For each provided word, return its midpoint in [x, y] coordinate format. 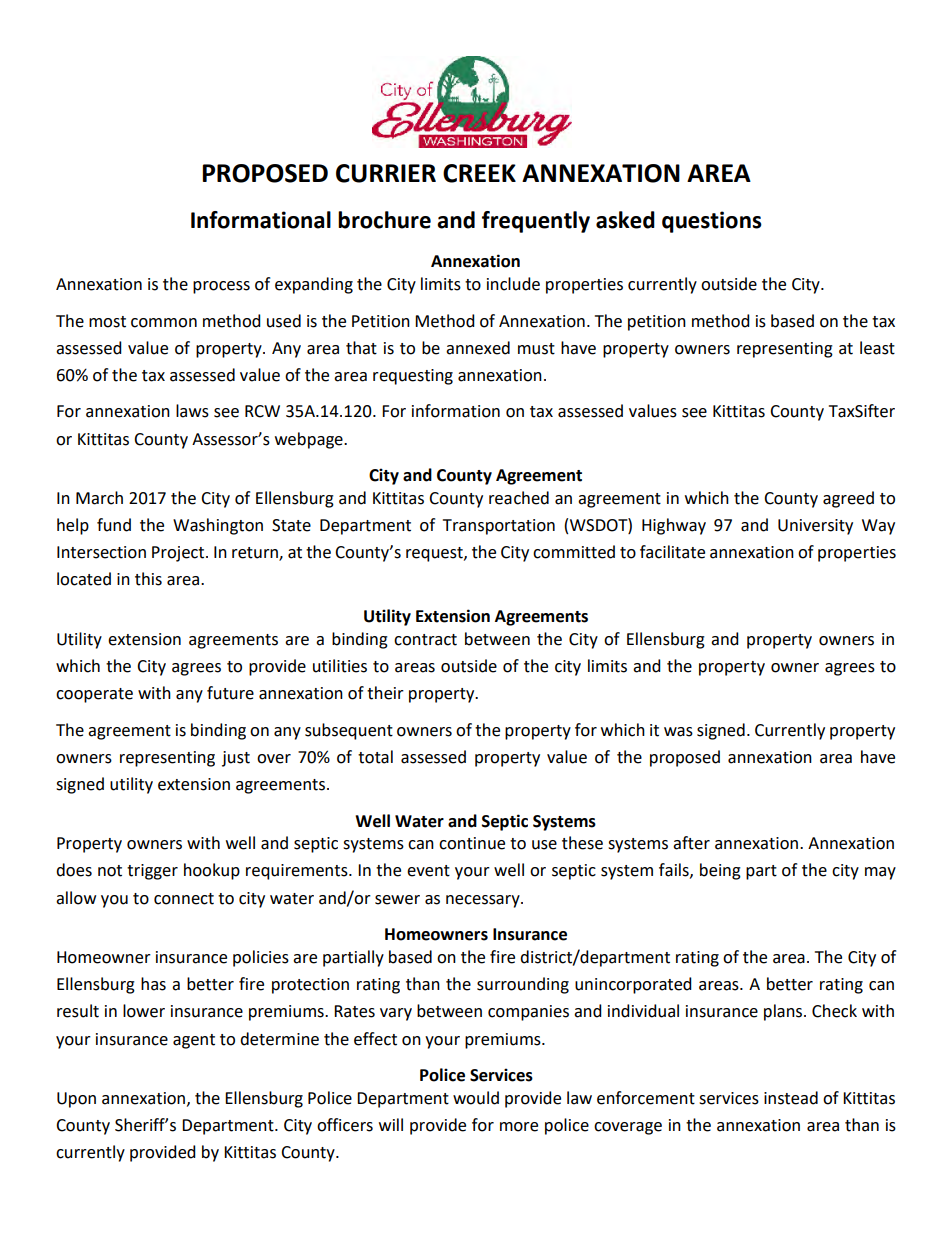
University [815, 527]
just [236, 759]
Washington [218, 526]
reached [519, 498]
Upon [76, 1100]
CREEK [479, 173]
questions [712, 222]
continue [472, 843]
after [691, 843]
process [221, 287]
